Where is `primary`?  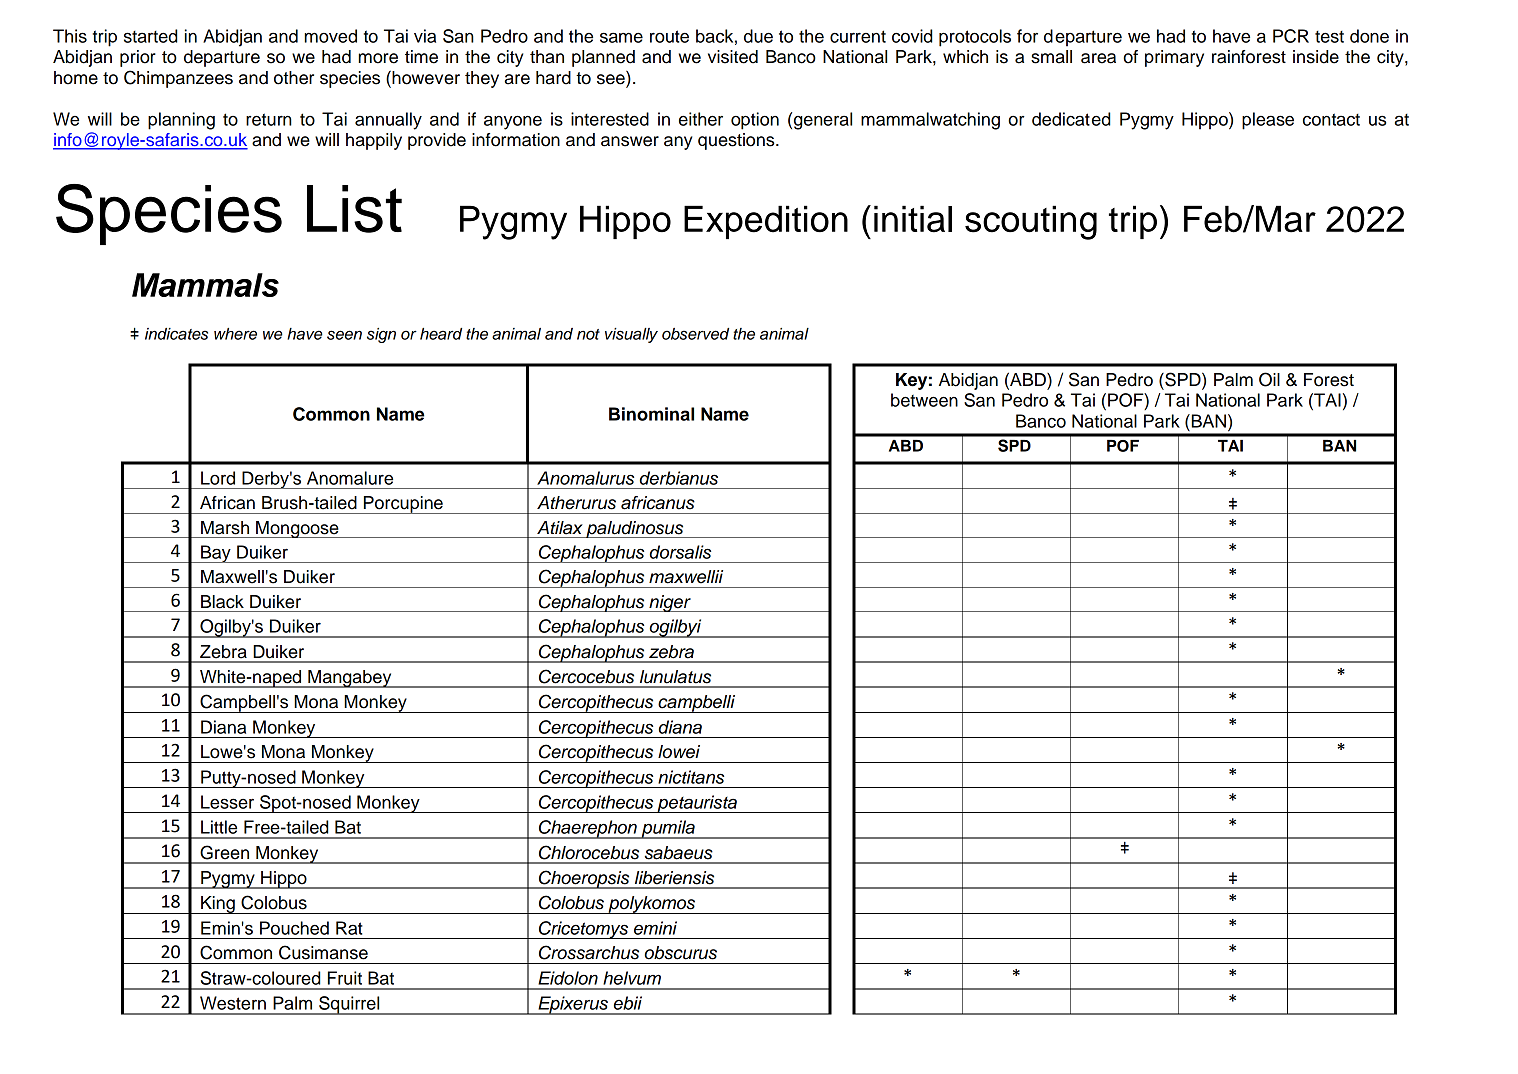
primary is located at coordinates (1174, 58).
